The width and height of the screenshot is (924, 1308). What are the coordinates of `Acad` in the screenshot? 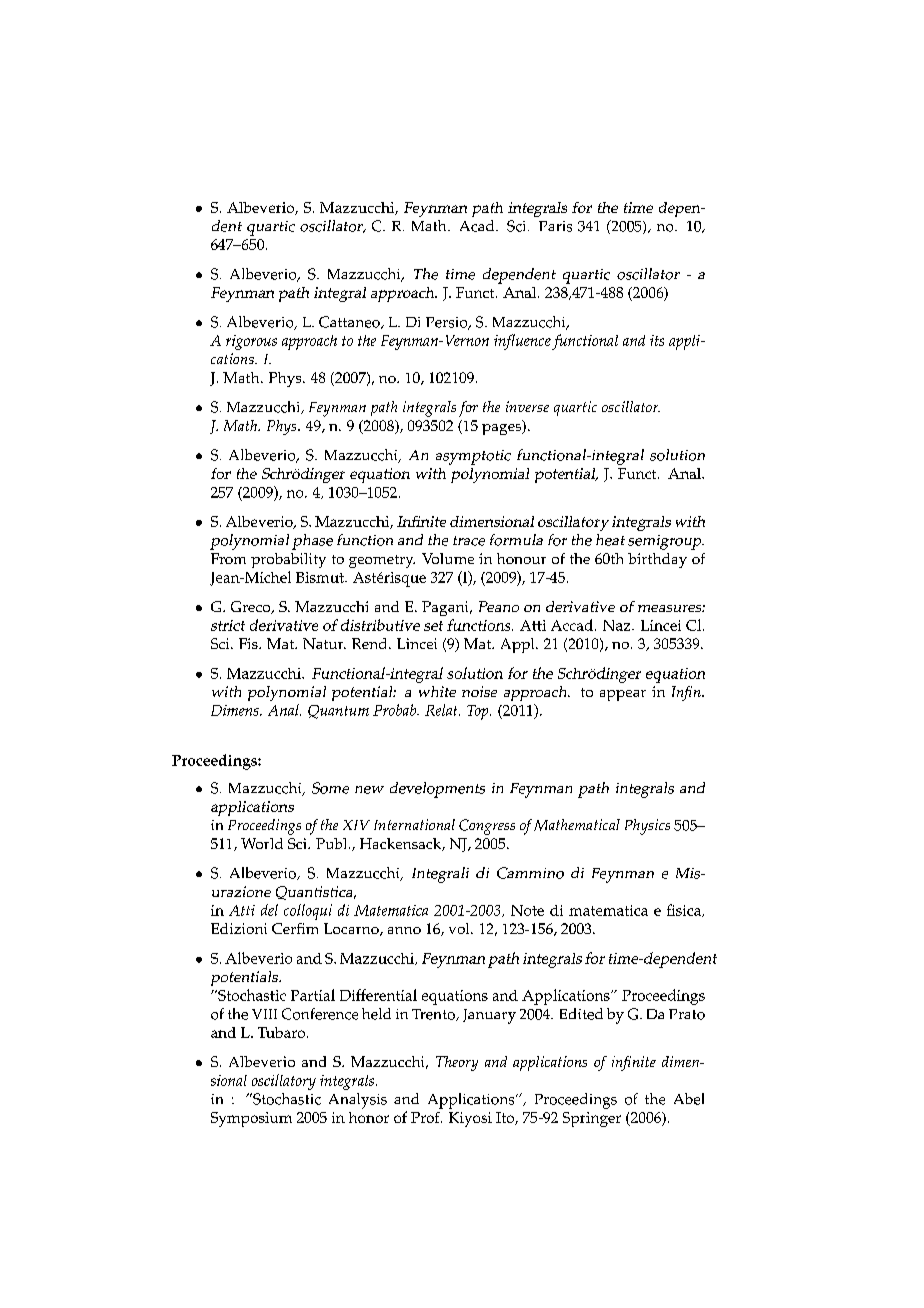 It's located at (478, 226).
